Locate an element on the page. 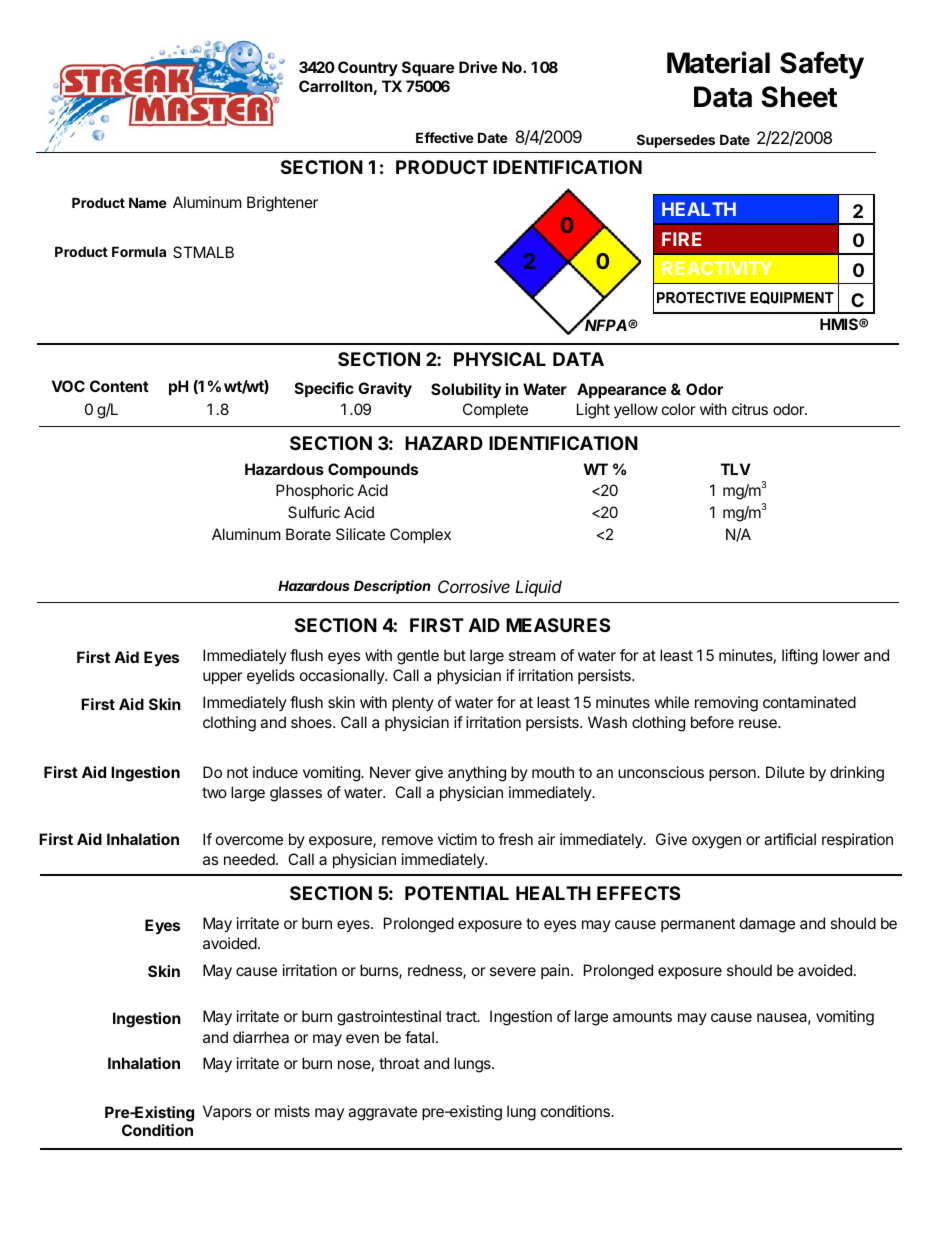  Sheet is located at coordinates (799, 97).
